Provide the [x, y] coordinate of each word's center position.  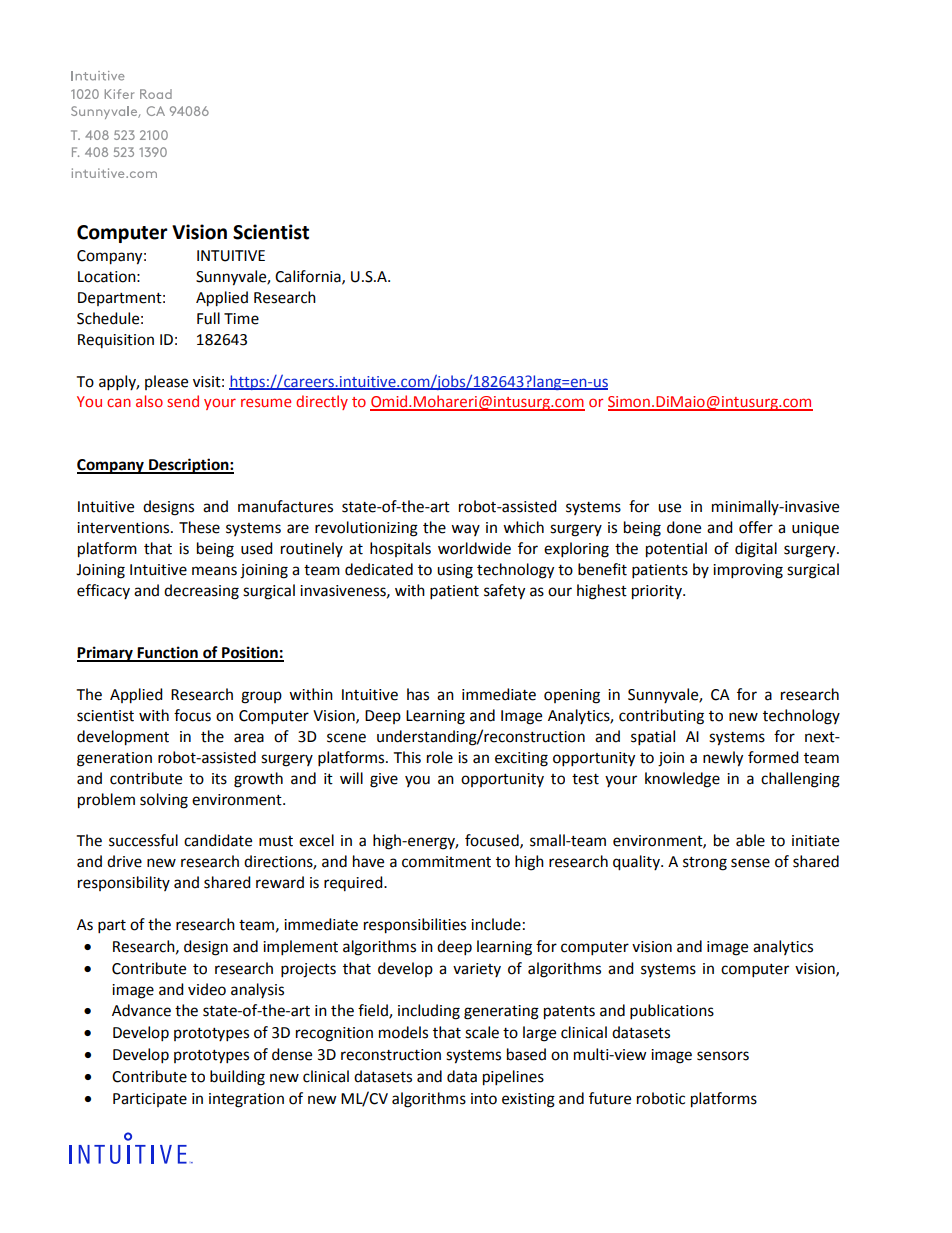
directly [322, 402]
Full [208, 318]
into [484, 1099]
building [237, 1078]
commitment [446, 862]
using [455, 571]
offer [756, 527]
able [750, 840]
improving [748, 571]
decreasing [201, 592]
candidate [218, 840]
